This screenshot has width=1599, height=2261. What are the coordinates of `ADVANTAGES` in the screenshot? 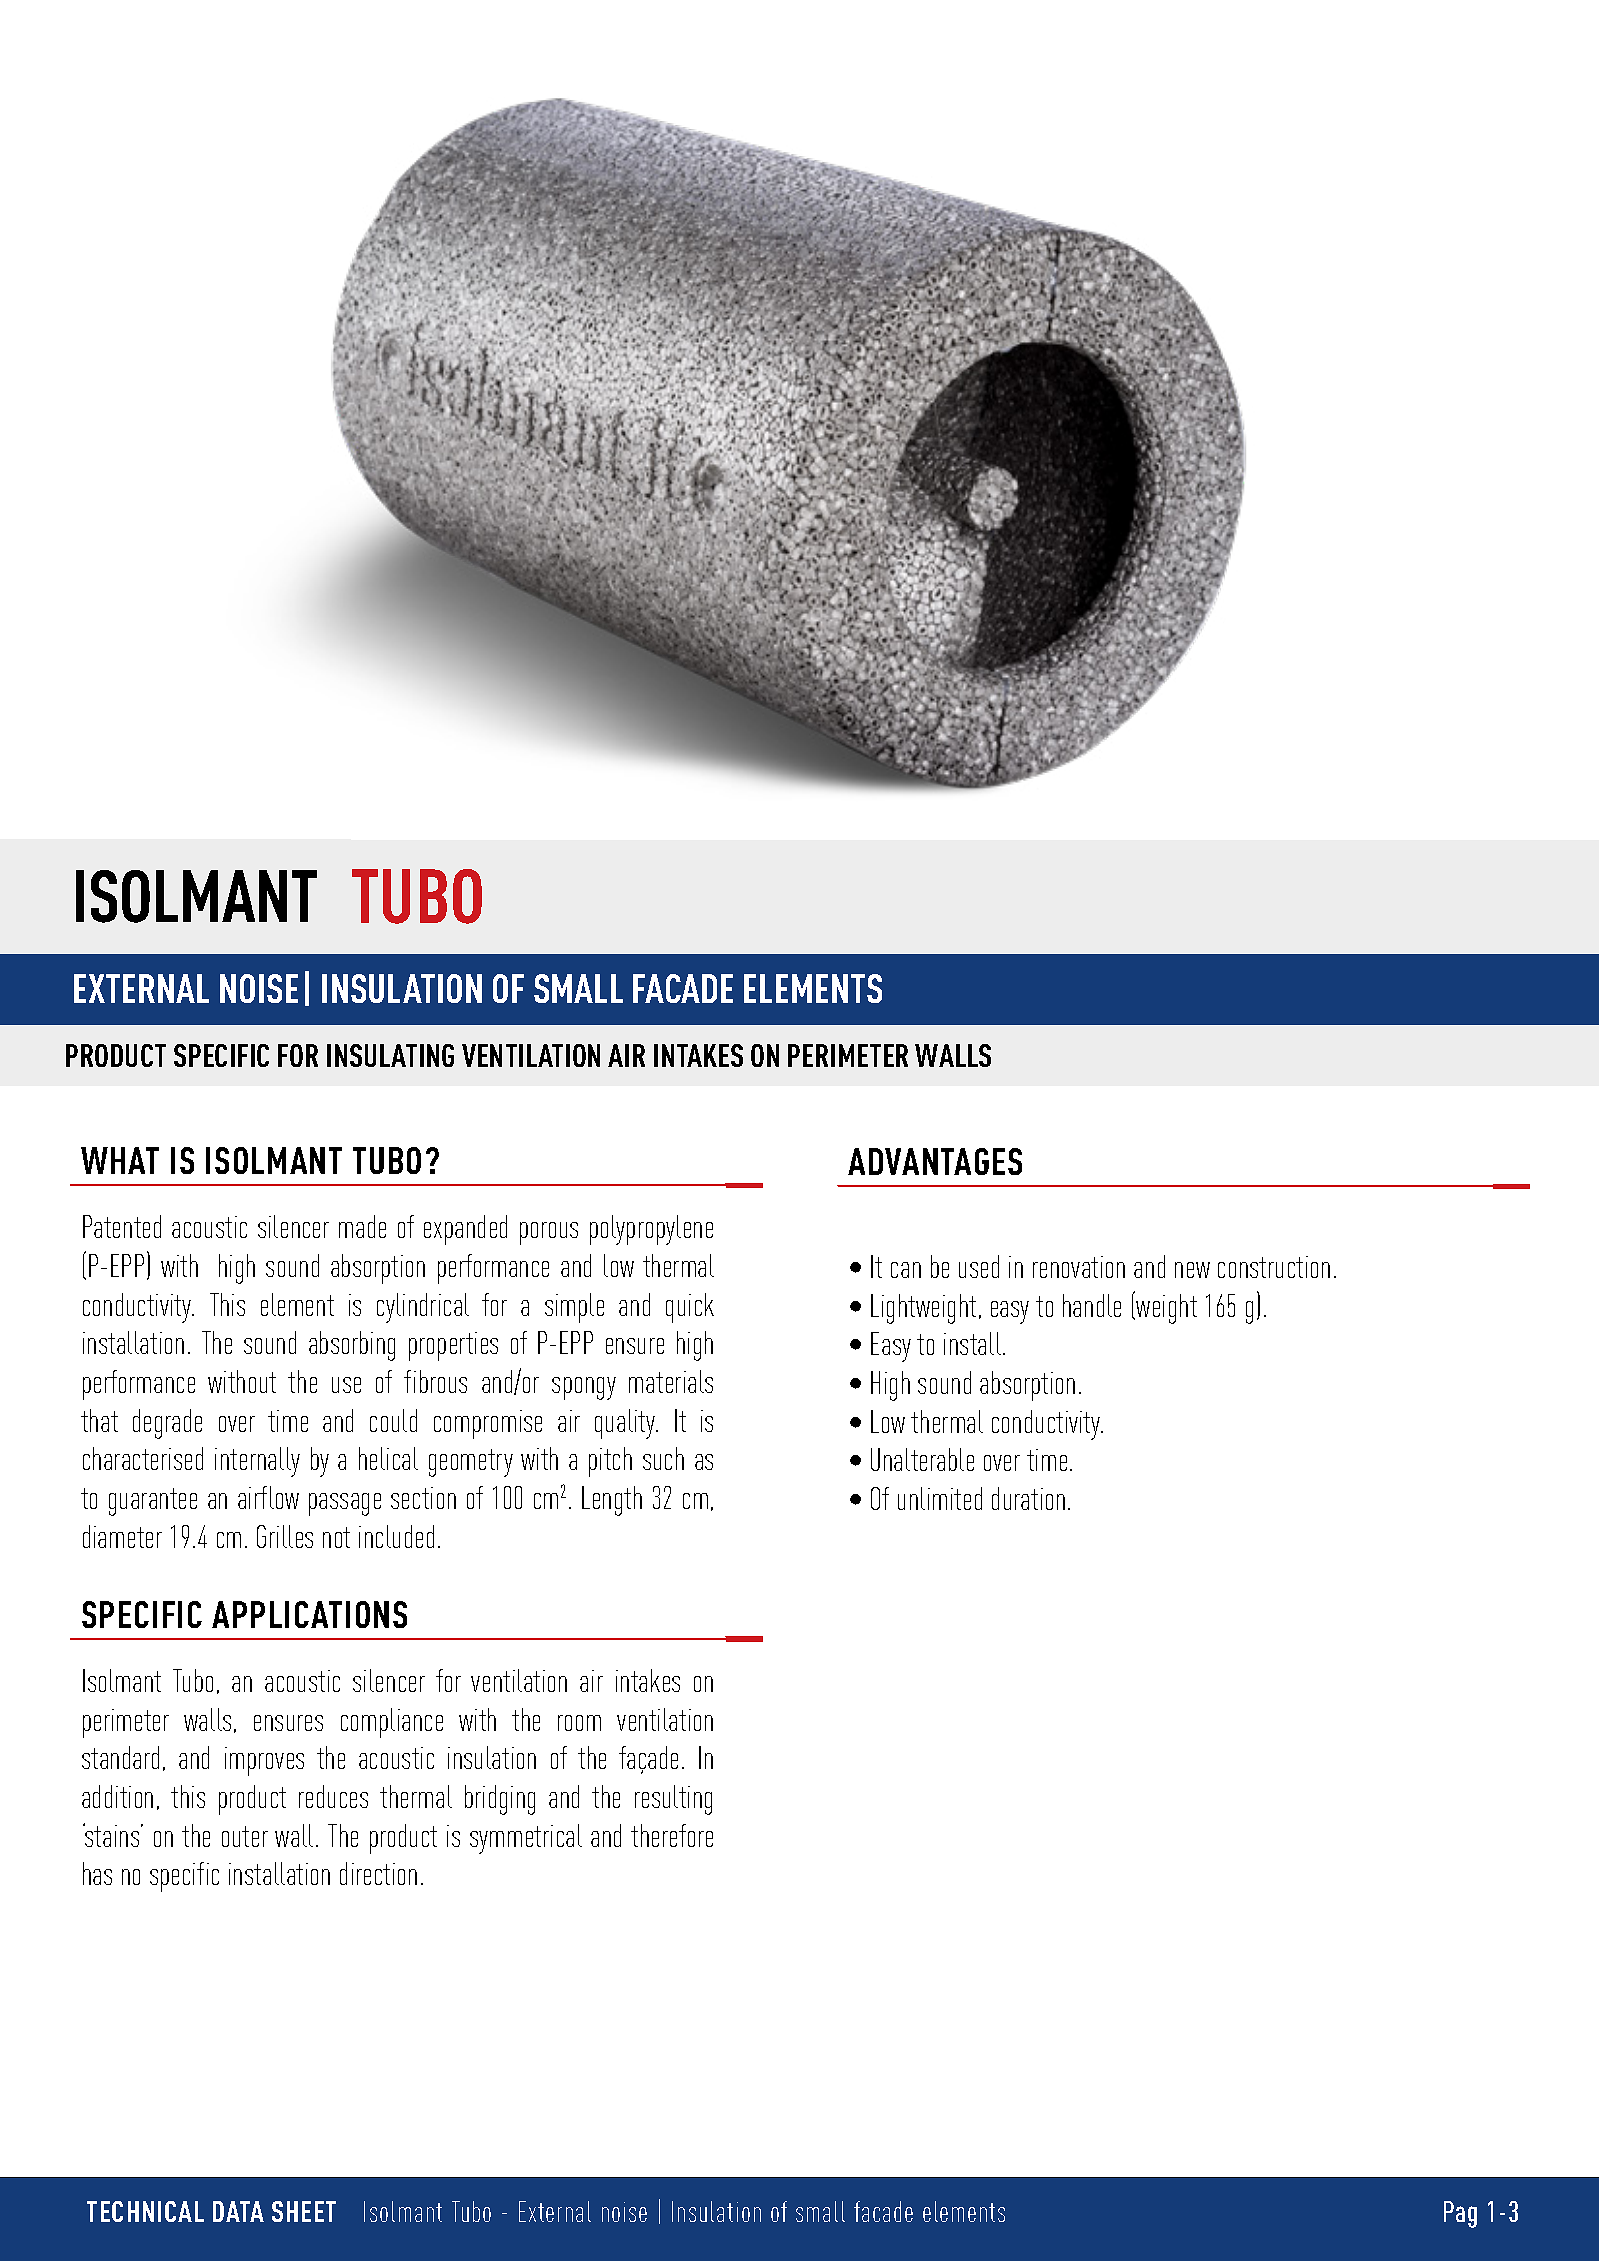 It's located at (935, 1161).
